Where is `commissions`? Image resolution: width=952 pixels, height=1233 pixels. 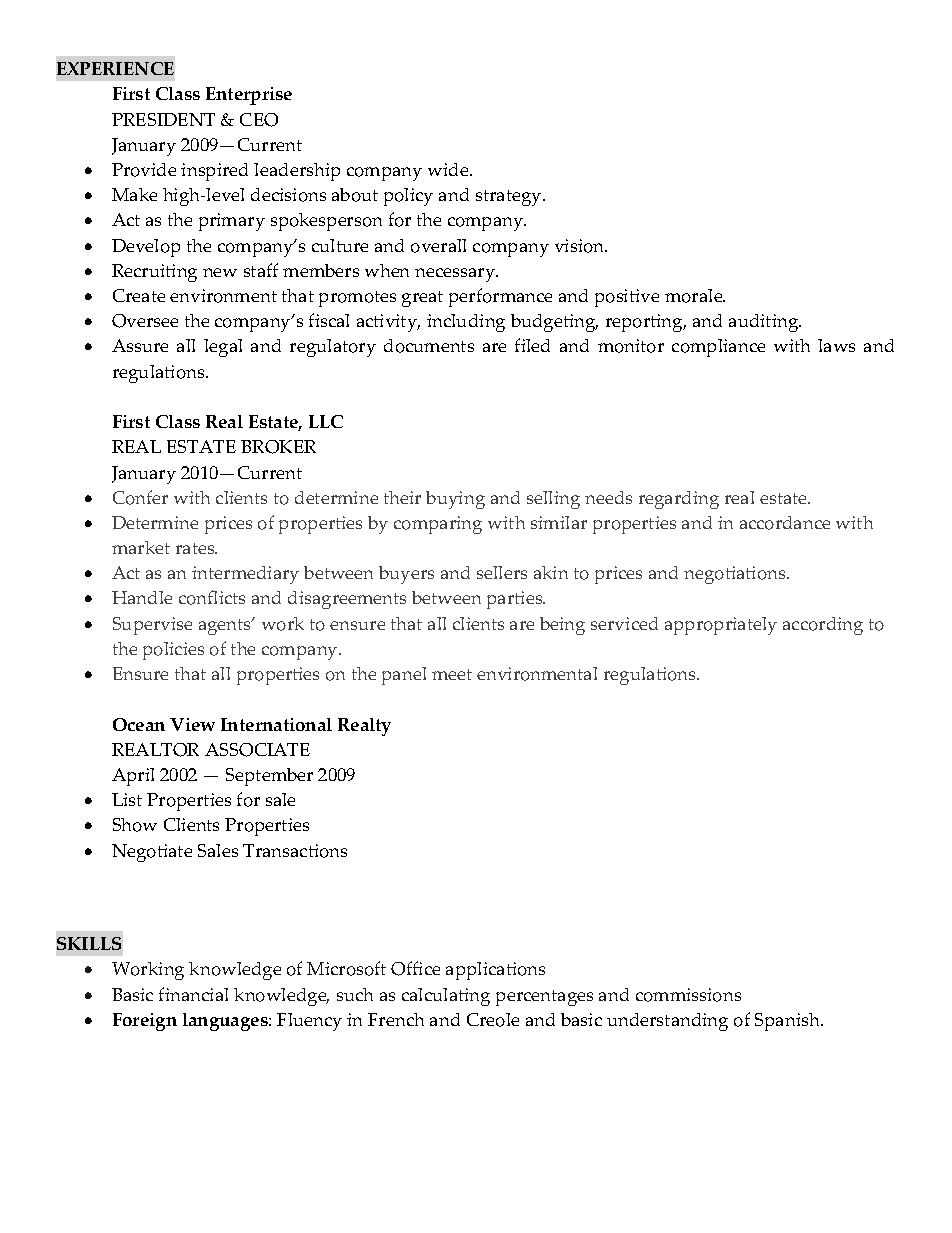
commissions is located at coordinates (688, 995).
